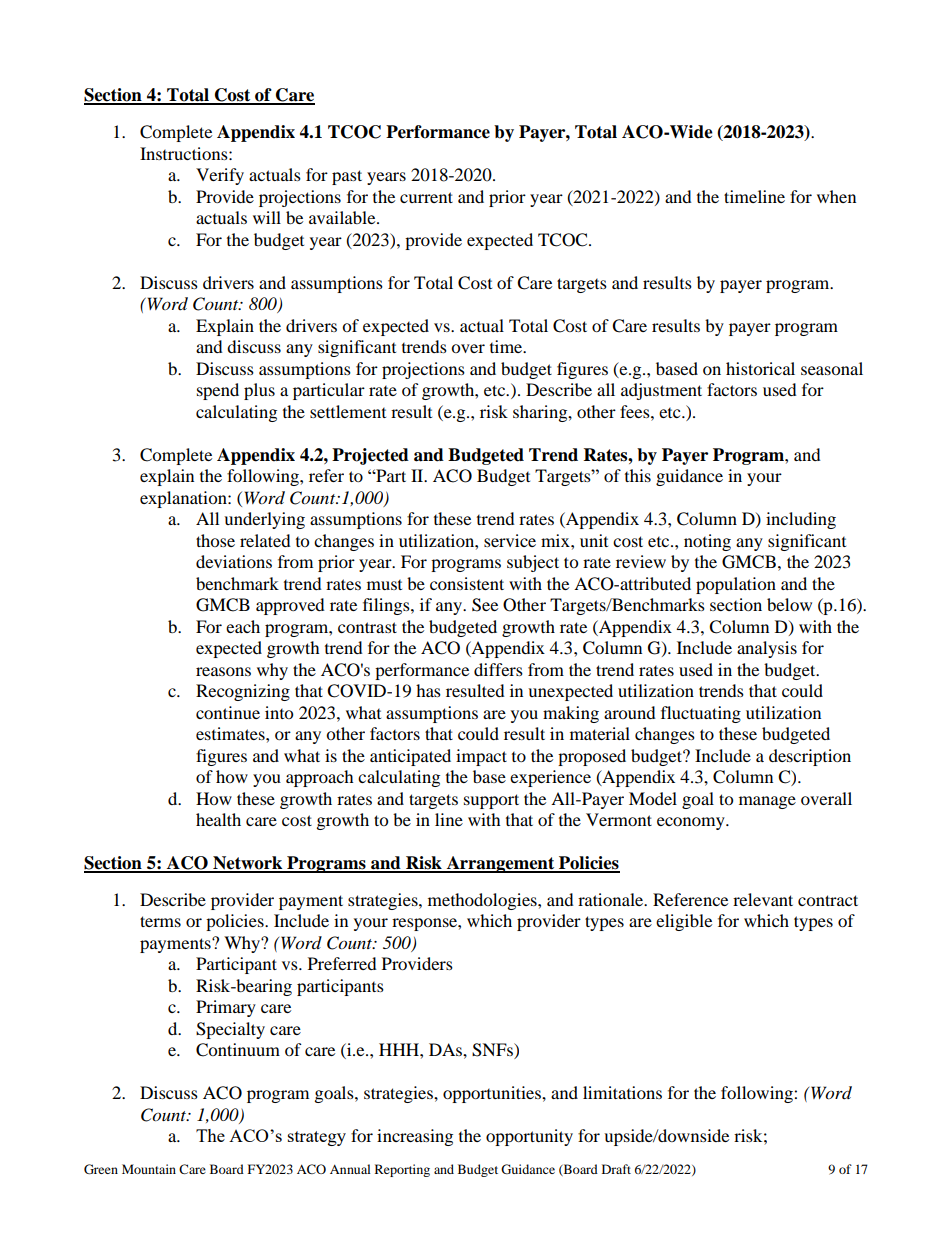  Describe the element at coordinates (767, 649) in the screenshot. I see `analysis` at that location.
